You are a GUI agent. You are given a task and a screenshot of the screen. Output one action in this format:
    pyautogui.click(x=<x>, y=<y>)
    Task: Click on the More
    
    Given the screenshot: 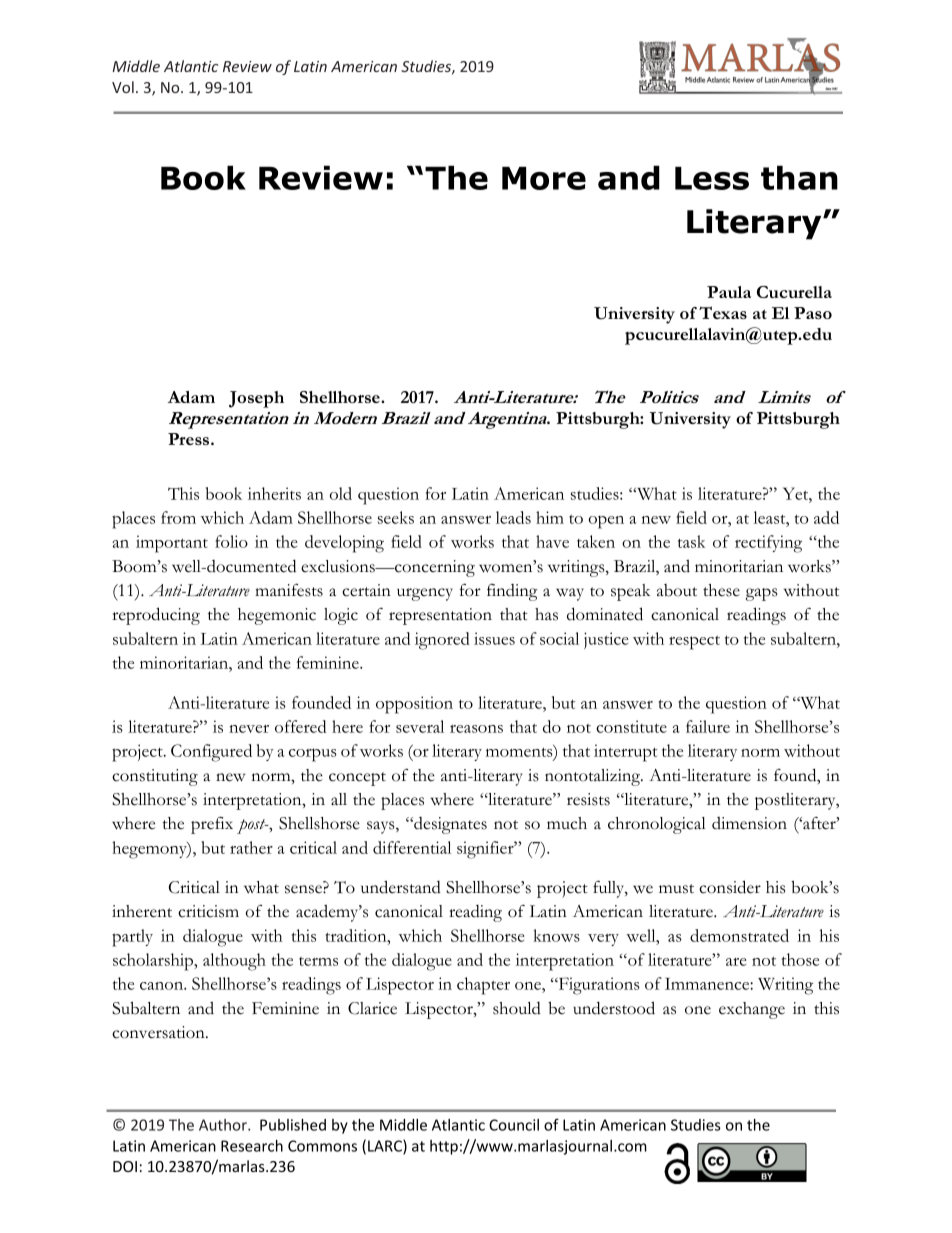 What is the action you would take?
    pyautogui.click(x=544, y=178)
